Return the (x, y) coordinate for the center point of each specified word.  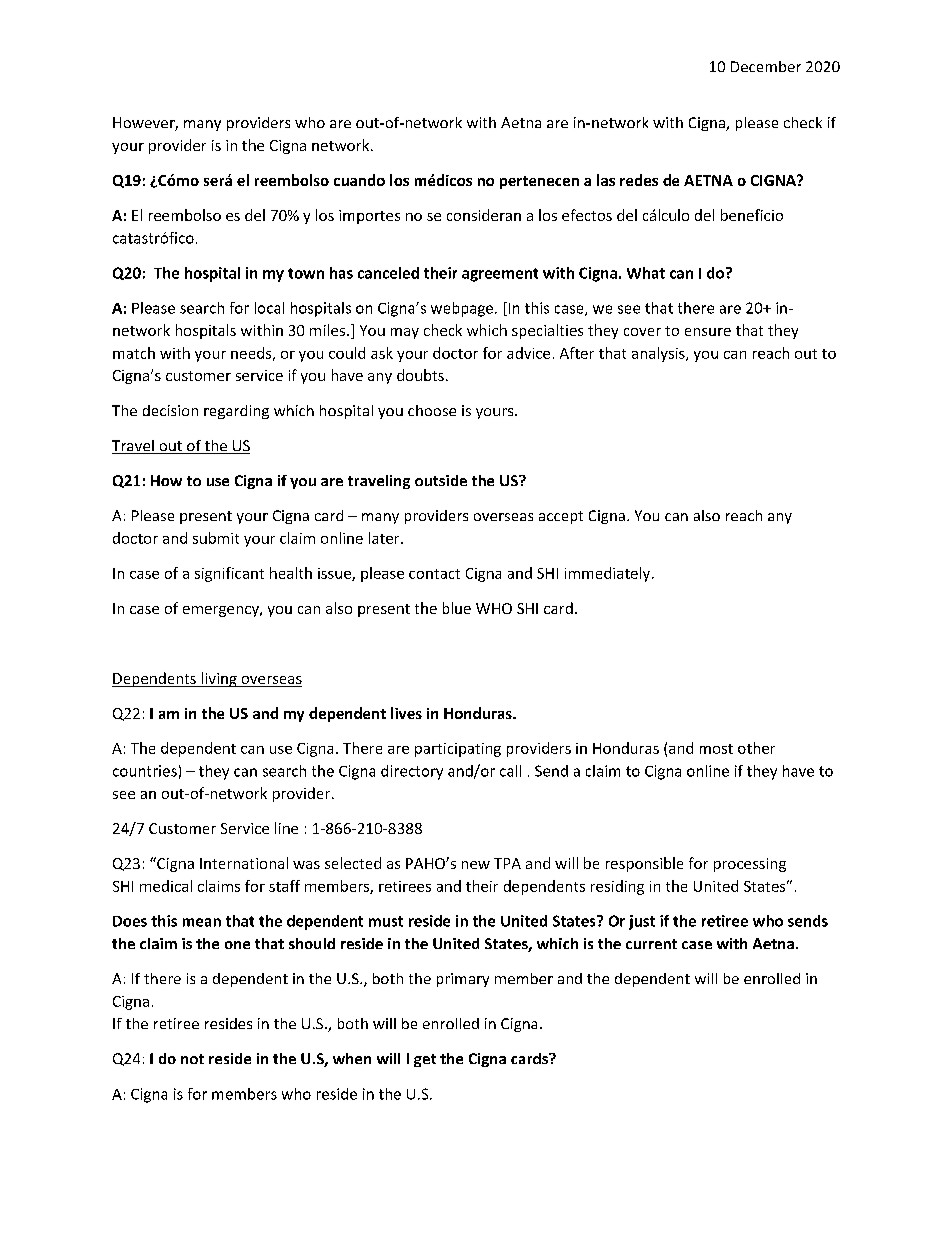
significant (229, 574)
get (425, 1060)
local (269, 308)
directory (412, 772)
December (766, 66)
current (651, 944)
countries (145, 771)
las (606, 180)
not (192, 1059)
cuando (359, 180)
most (716, 749)
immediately (609, 574)
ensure (708, 332)
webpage (462, 309)
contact (434, 574)
